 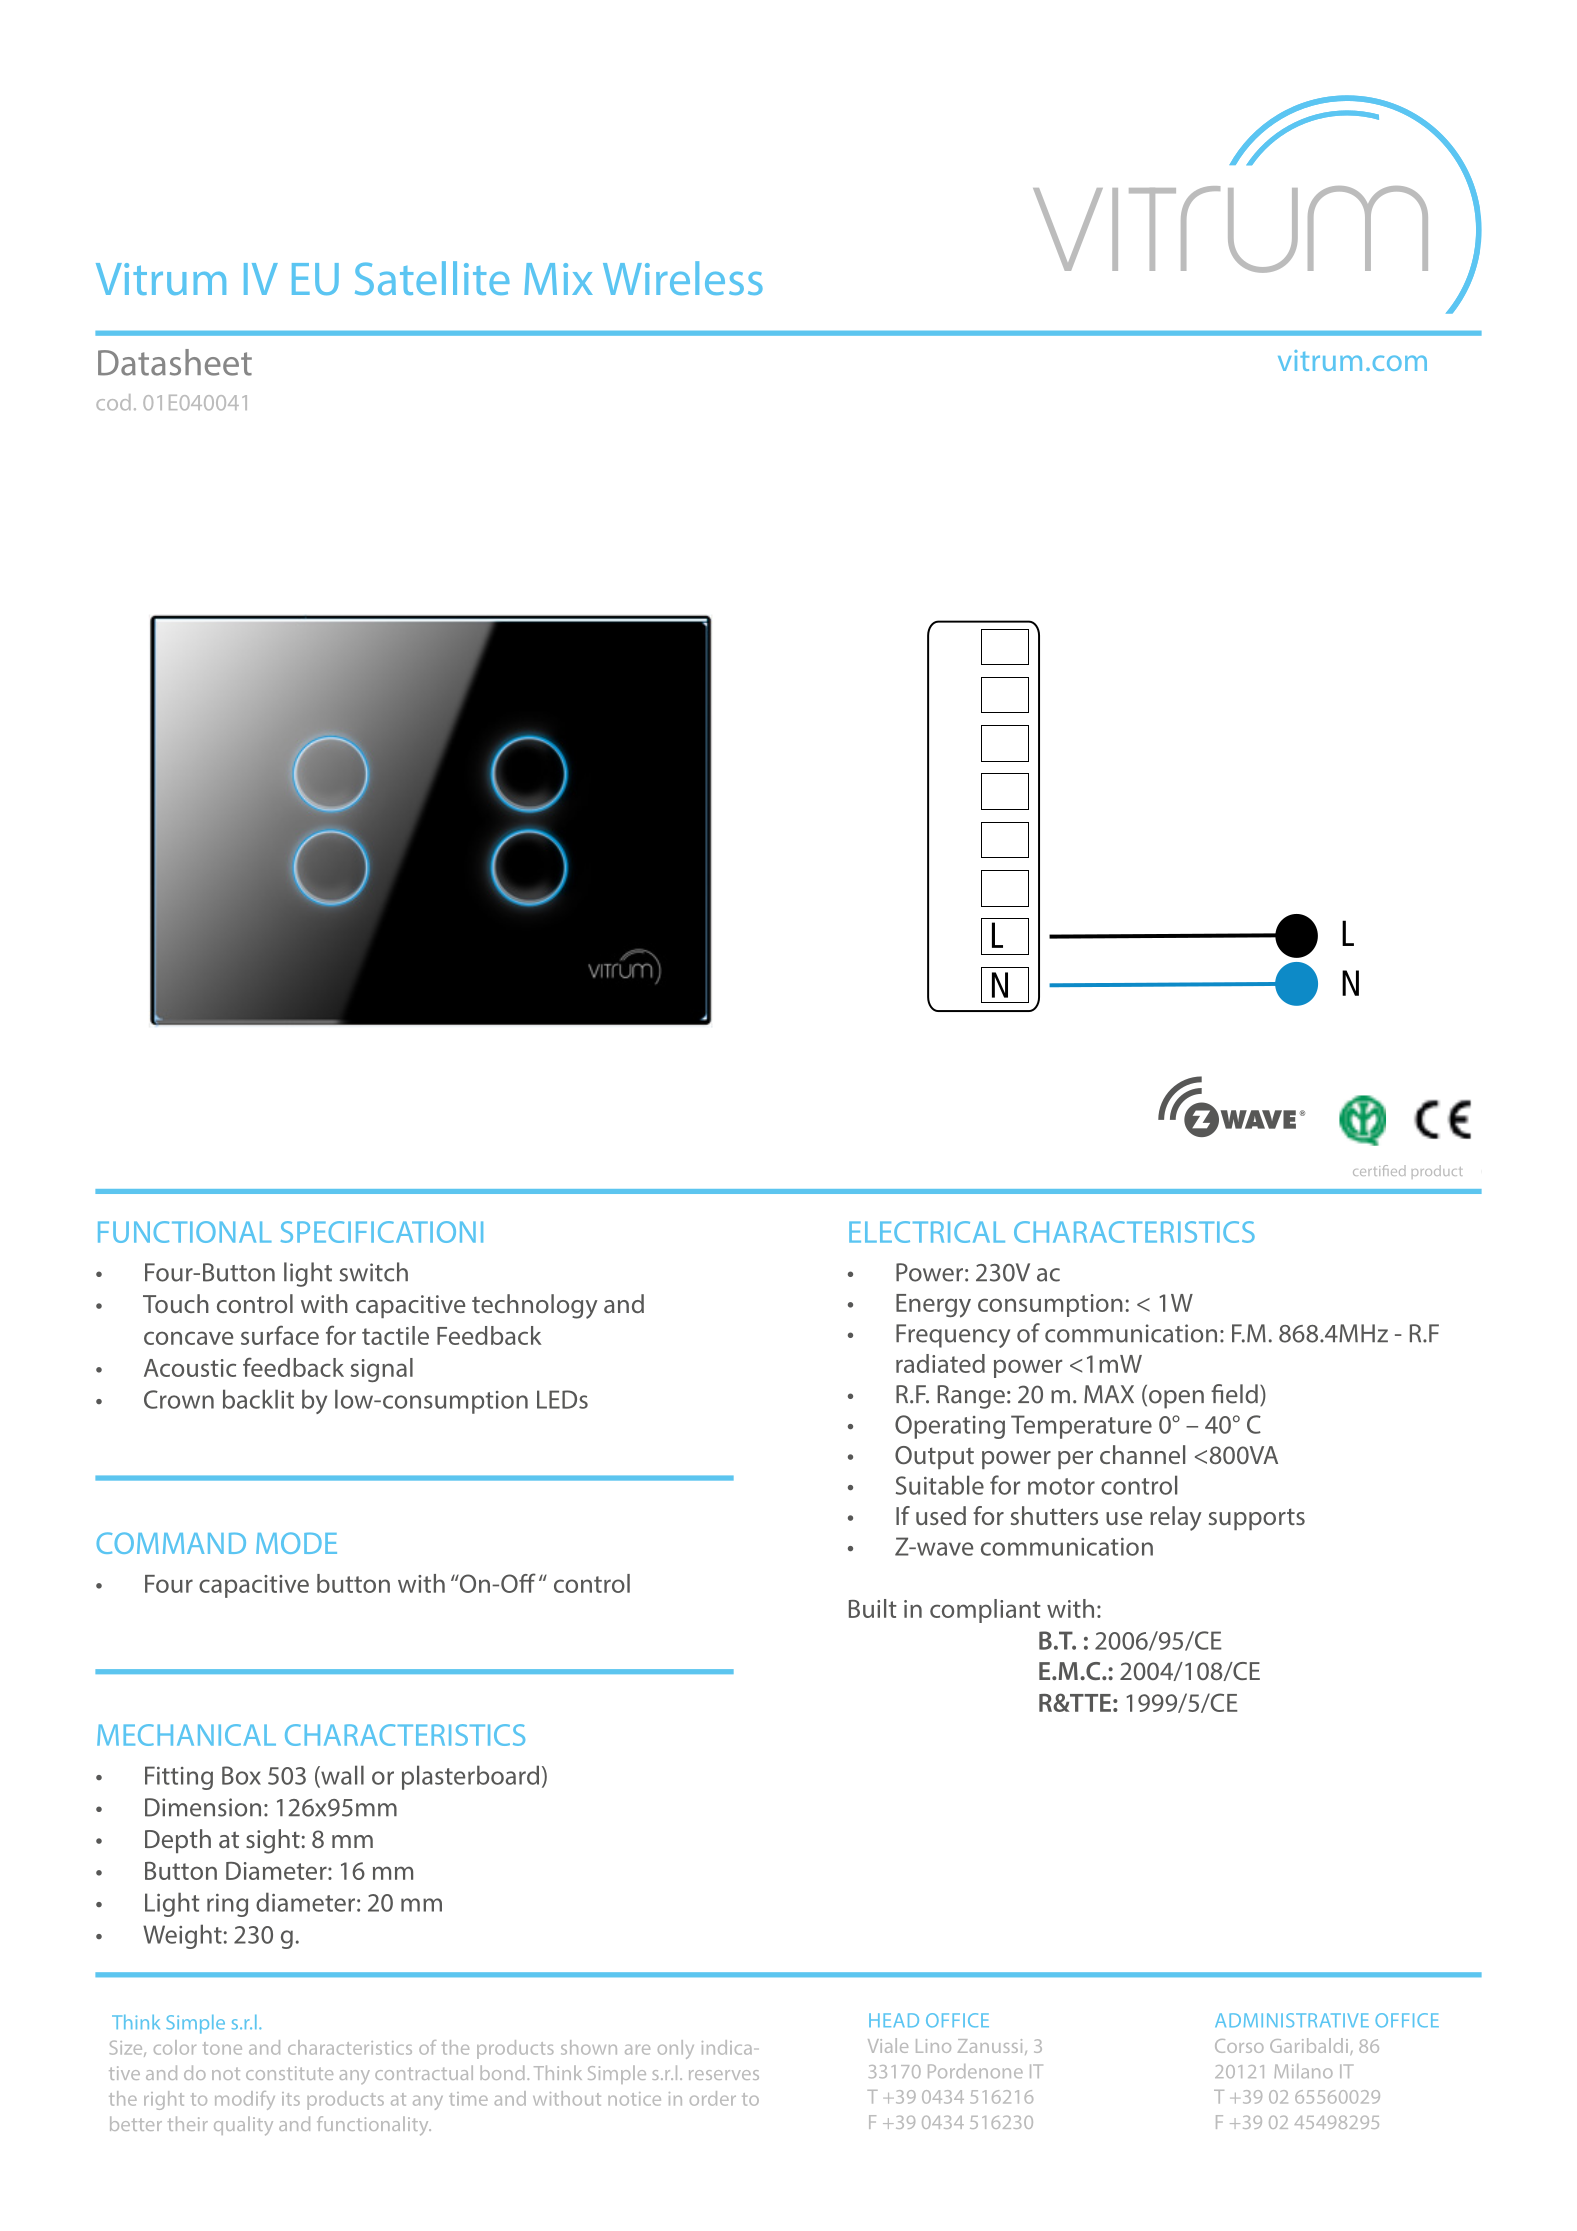 I want to click on switch, so click(x=374, y=1272).
